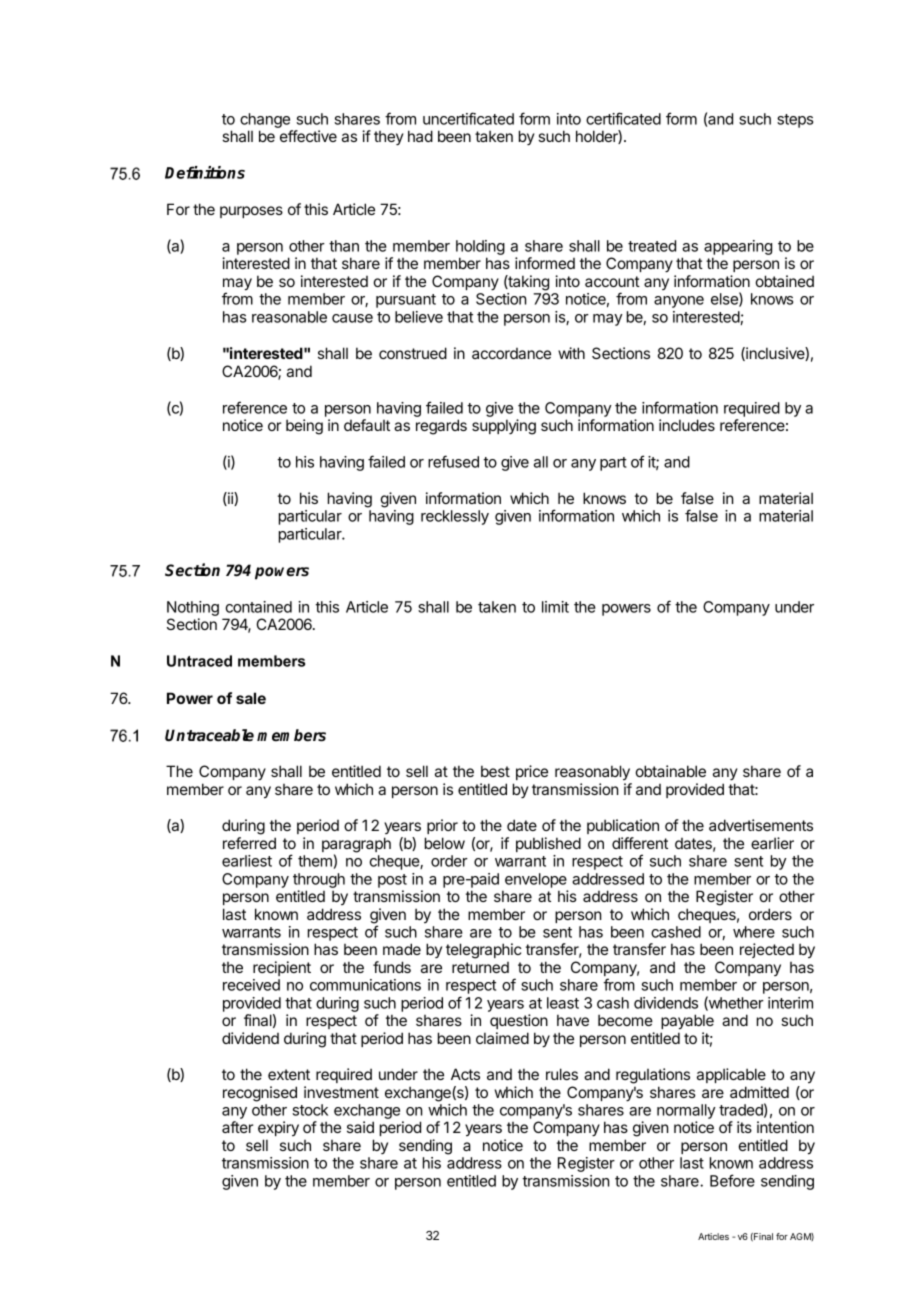 The height and width of the screenshot is (1308, 924). What do you see at coordinates (555, 607) in the screenshot?
I see `limit` at bounding box center [555, 607].
